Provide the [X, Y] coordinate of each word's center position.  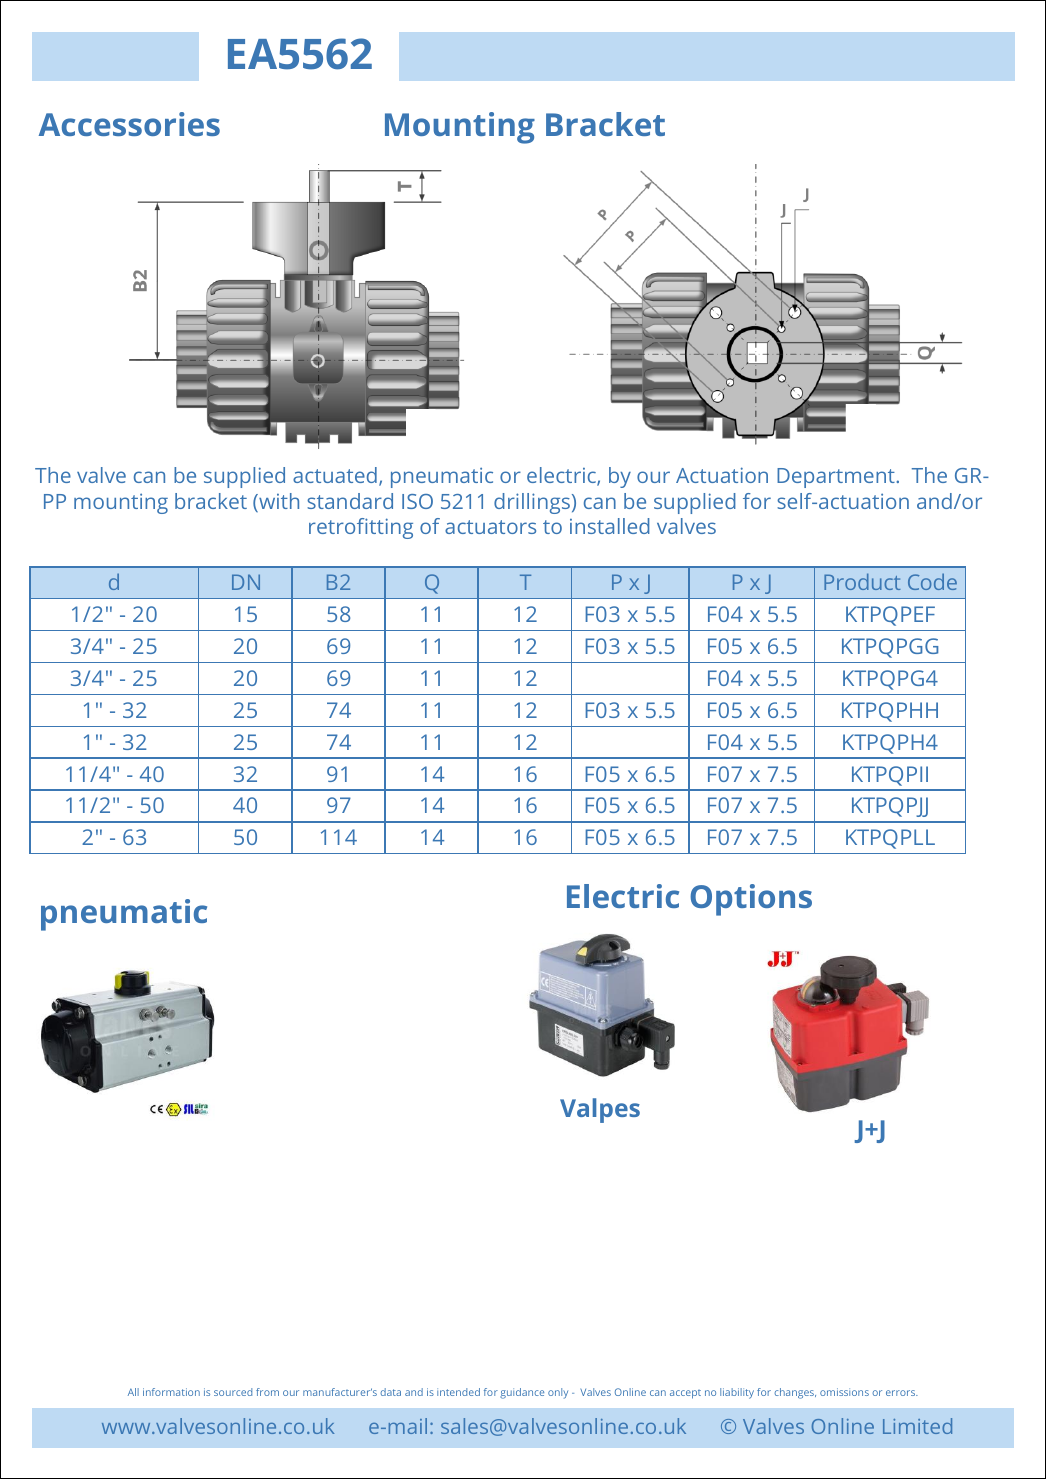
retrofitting [361, 528]
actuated [335, 475]
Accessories [129, 124]
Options [751, 900]
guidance [522, 1393]
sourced [233, 1392]
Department [837, 478]
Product [862, 581]
